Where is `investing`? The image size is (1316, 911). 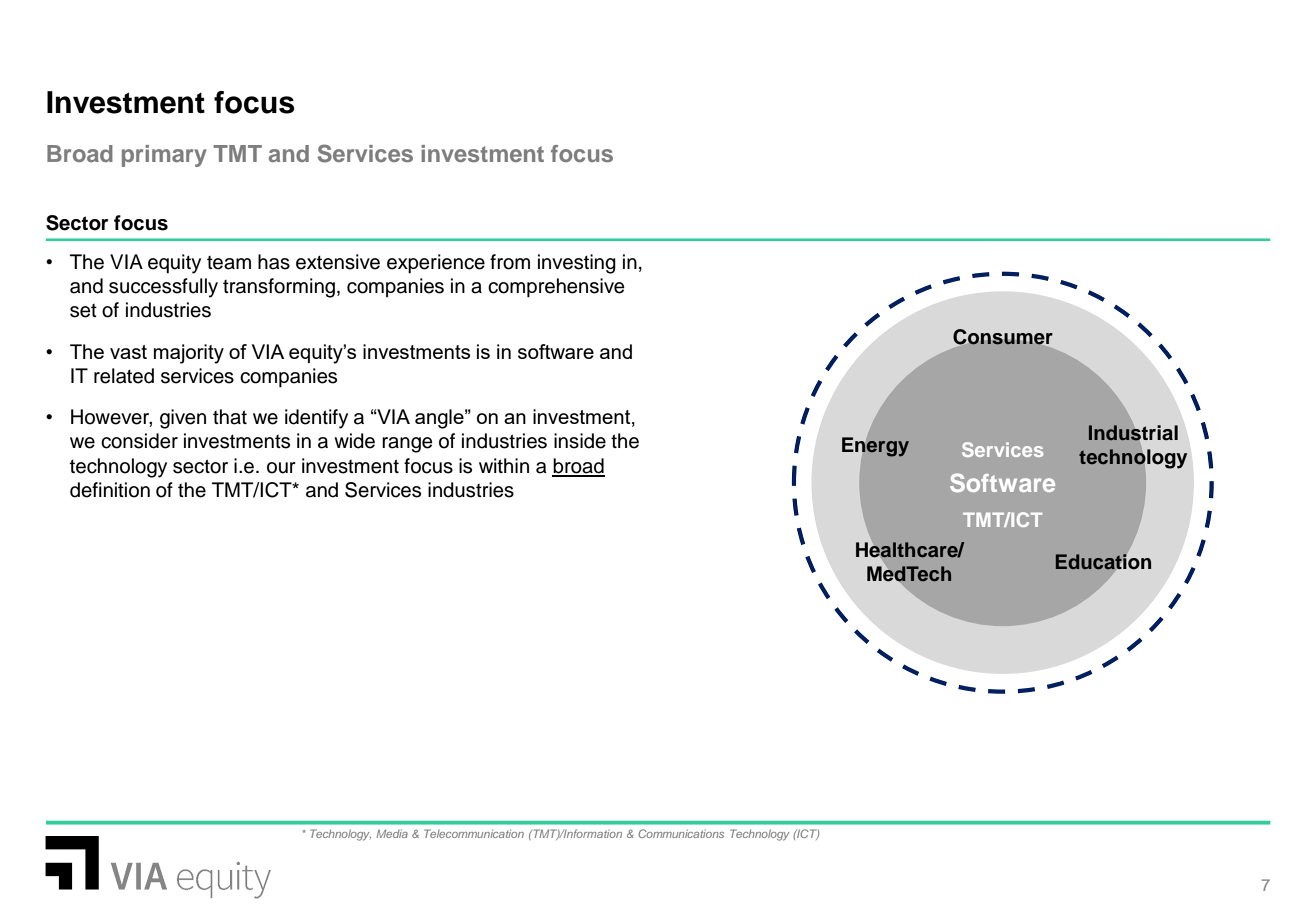 investing is located at coordinates (577, 264).
